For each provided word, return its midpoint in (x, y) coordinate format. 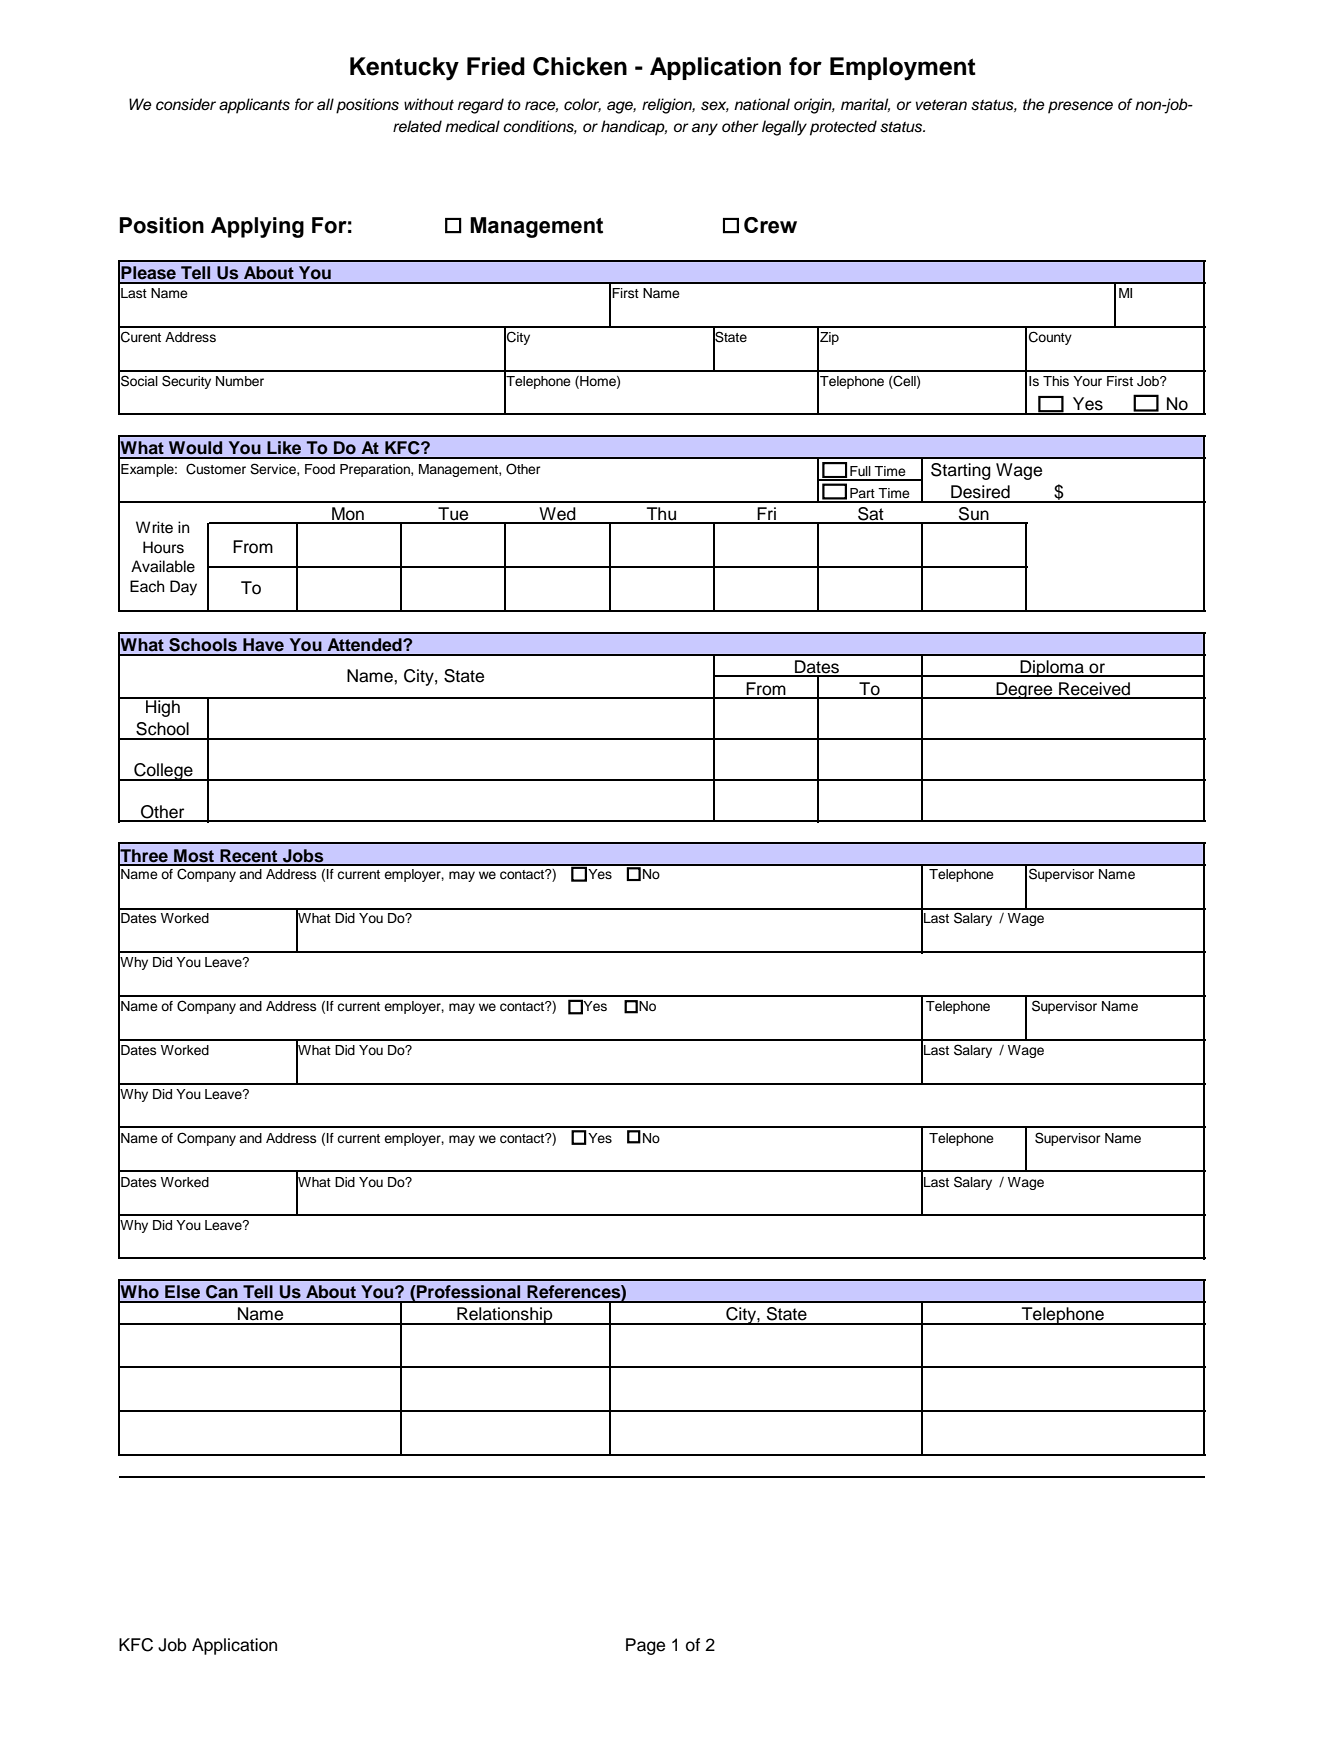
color (582, 105)
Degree (1024, 690)
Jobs (303, 857)
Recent (249, 857)
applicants (254, 106)
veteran (941, 105)
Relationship (505, 1316)
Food (320, 469)
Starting (961, 471)
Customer (216, 469)
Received (1094, 690)
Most (194, 857)
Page (645, 1646)
